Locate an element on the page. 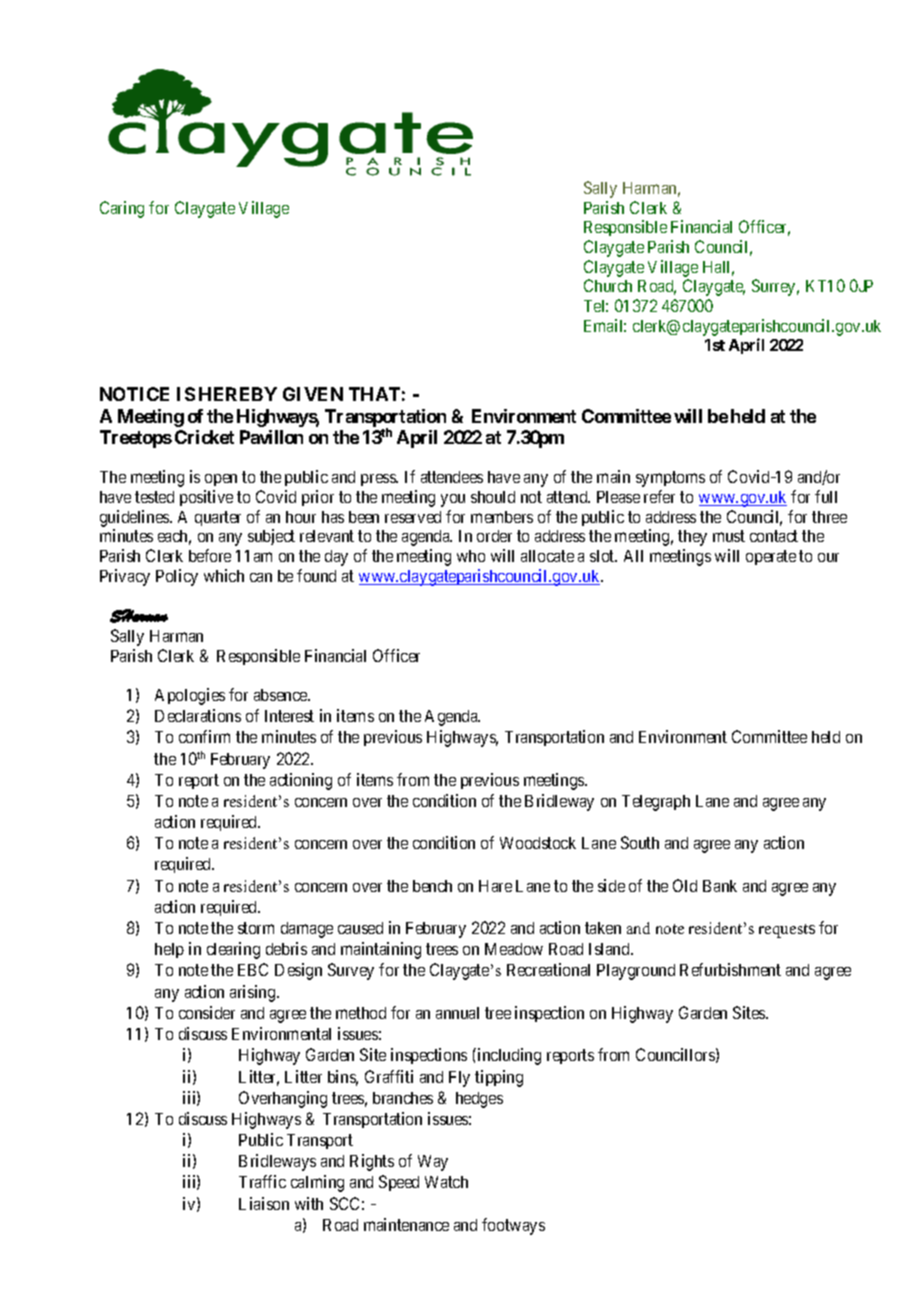 The image size is (924, 1307). Traffic is located at coordinates (262, 1181).
